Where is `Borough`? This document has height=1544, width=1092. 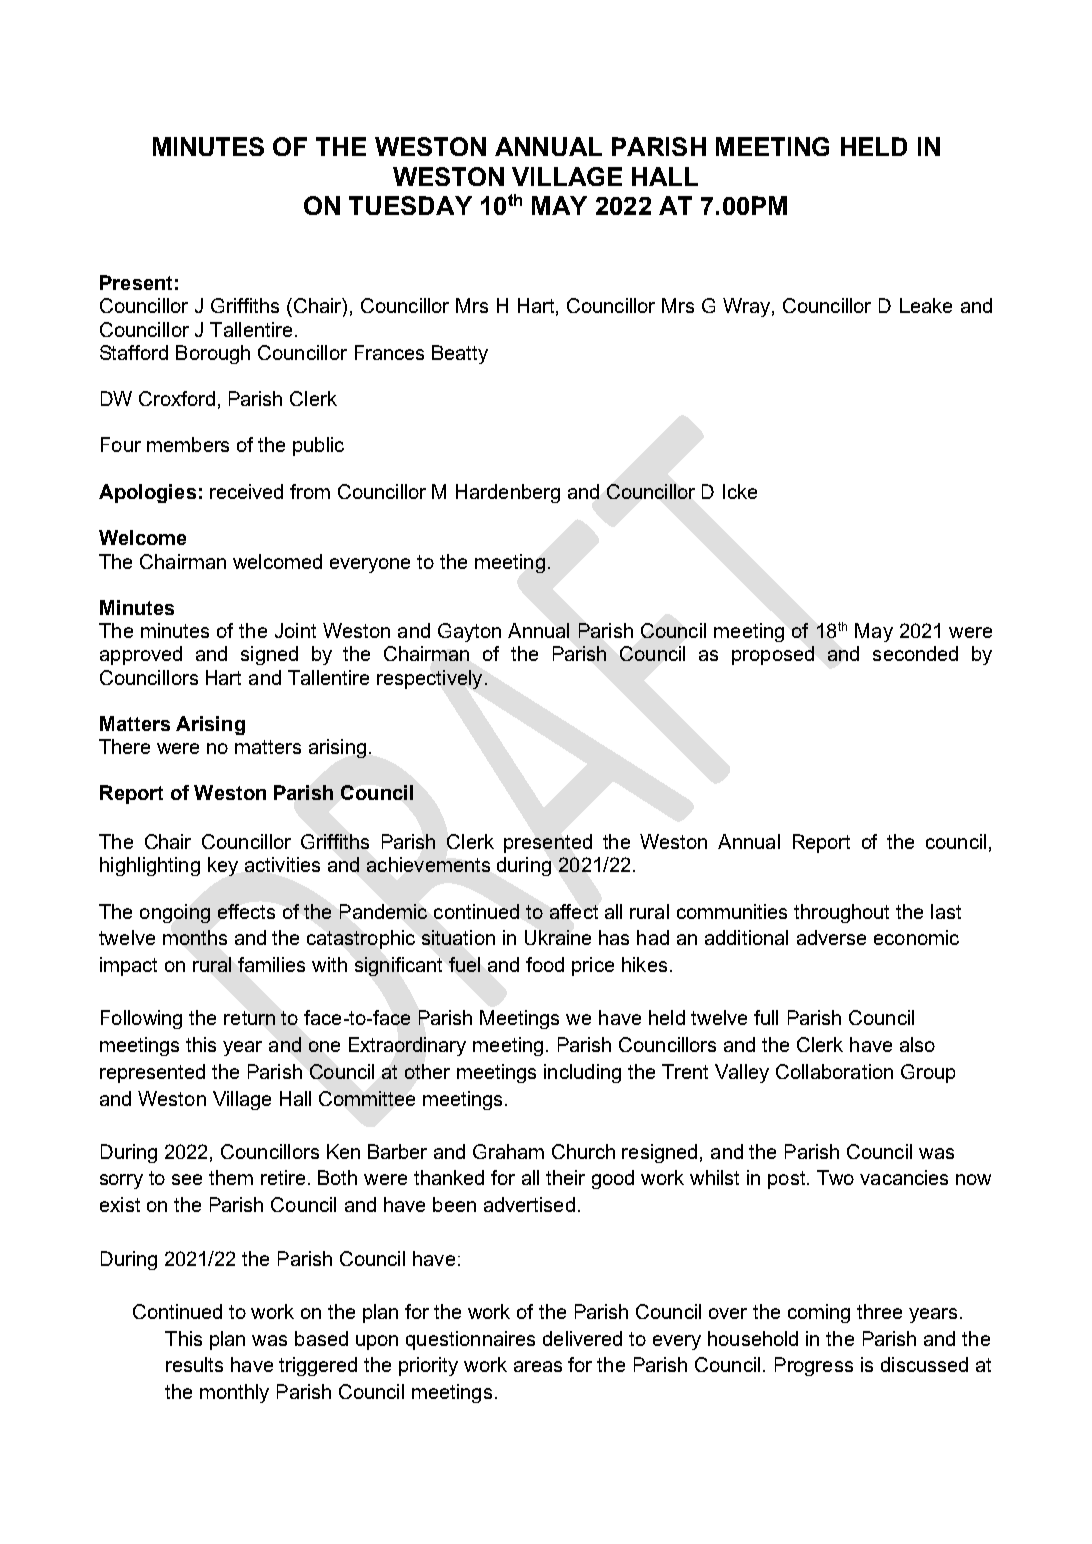 Borough is located at coordinates (213, 354).
